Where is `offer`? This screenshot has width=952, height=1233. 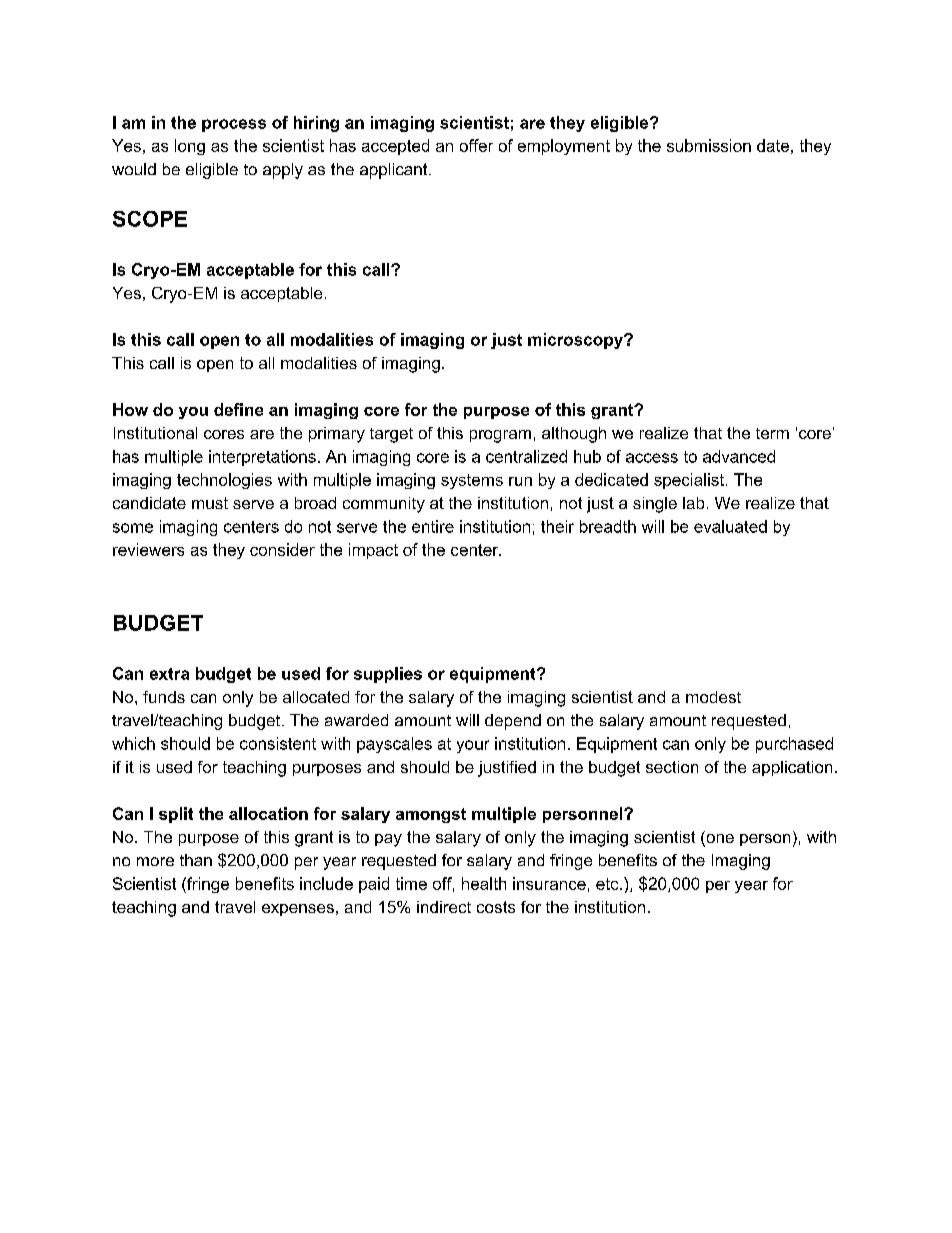 offer is located at coordinates (476, 145).
